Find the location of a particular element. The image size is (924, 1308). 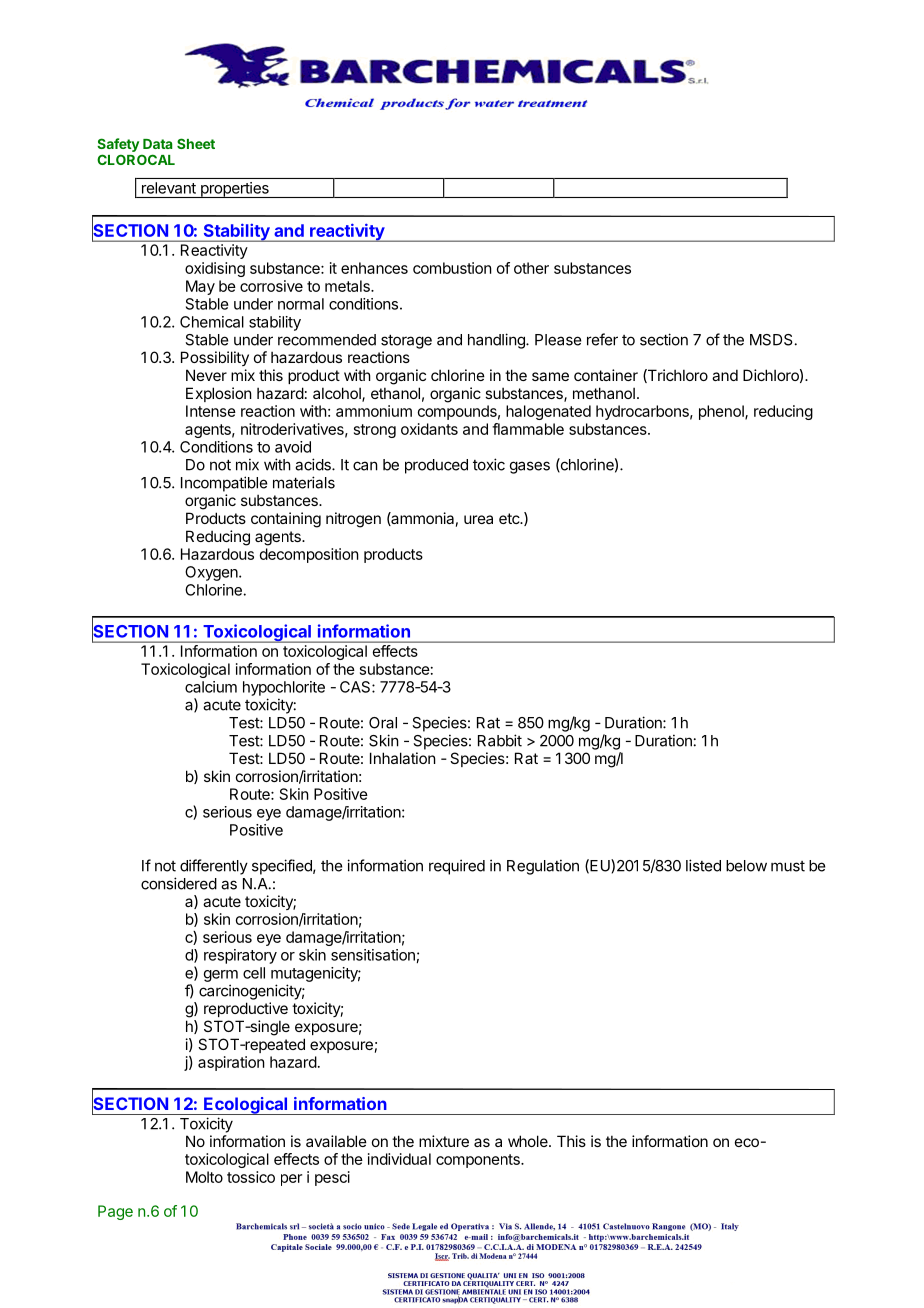

calcium is located at coordinates (211, 687).
